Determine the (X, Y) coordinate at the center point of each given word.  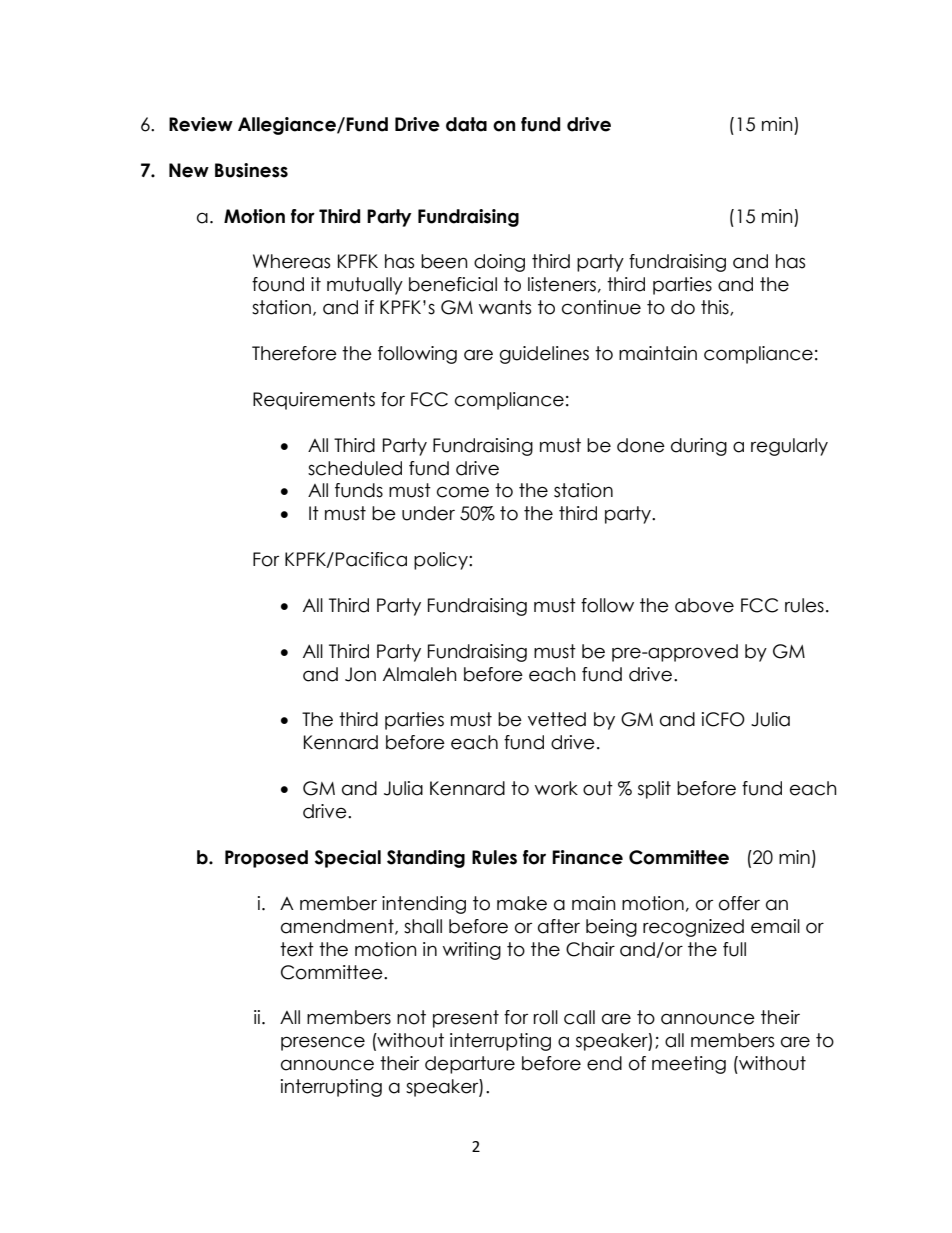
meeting (689, 1065)
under (428, 513)
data (466, 124)
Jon (360, 674)
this (716, 308)
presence (323, 1043)
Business (251, 170)
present (466, 1019)
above (704, 605)
